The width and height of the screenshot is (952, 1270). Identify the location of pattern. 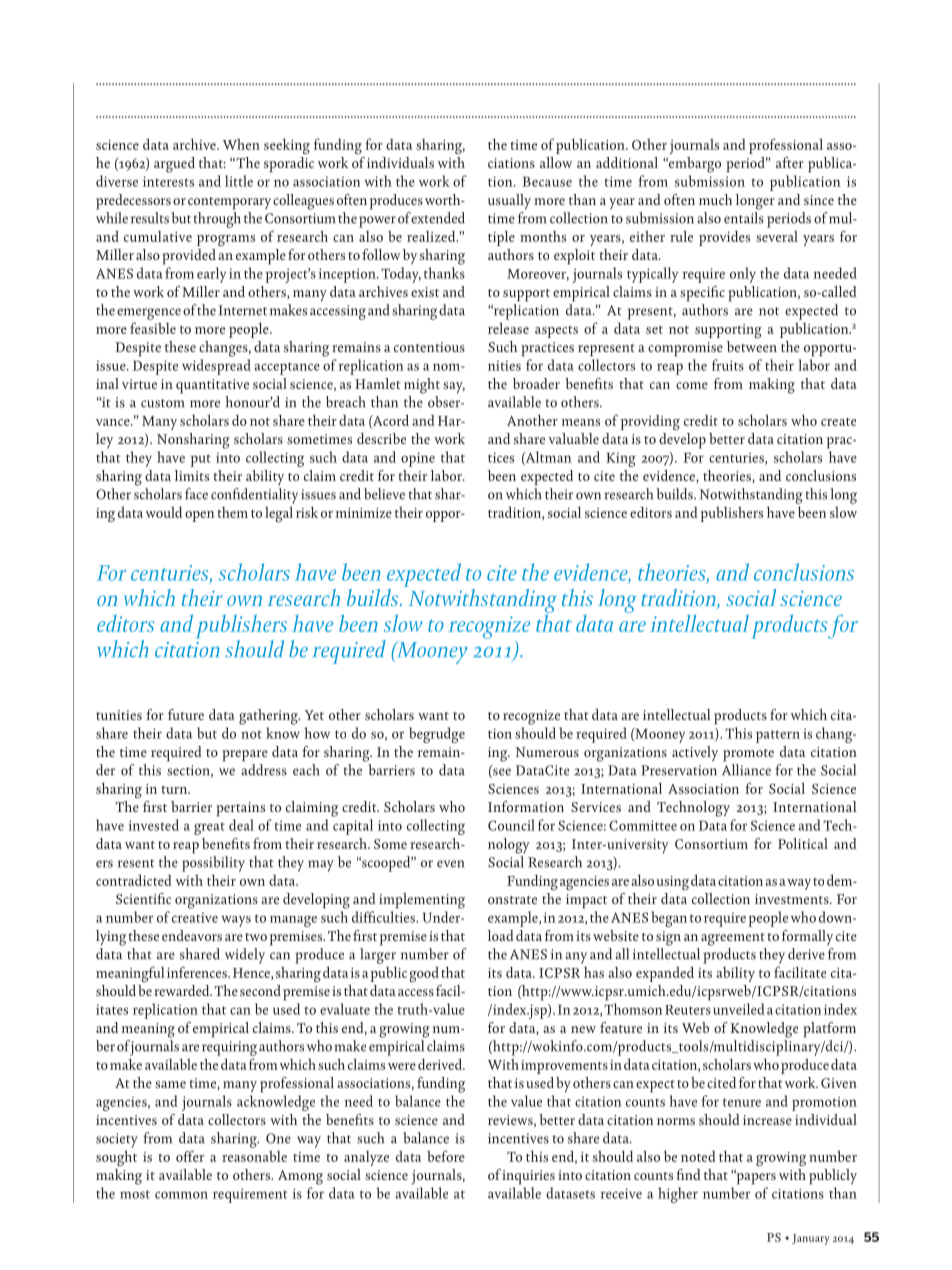
(778, 736).
